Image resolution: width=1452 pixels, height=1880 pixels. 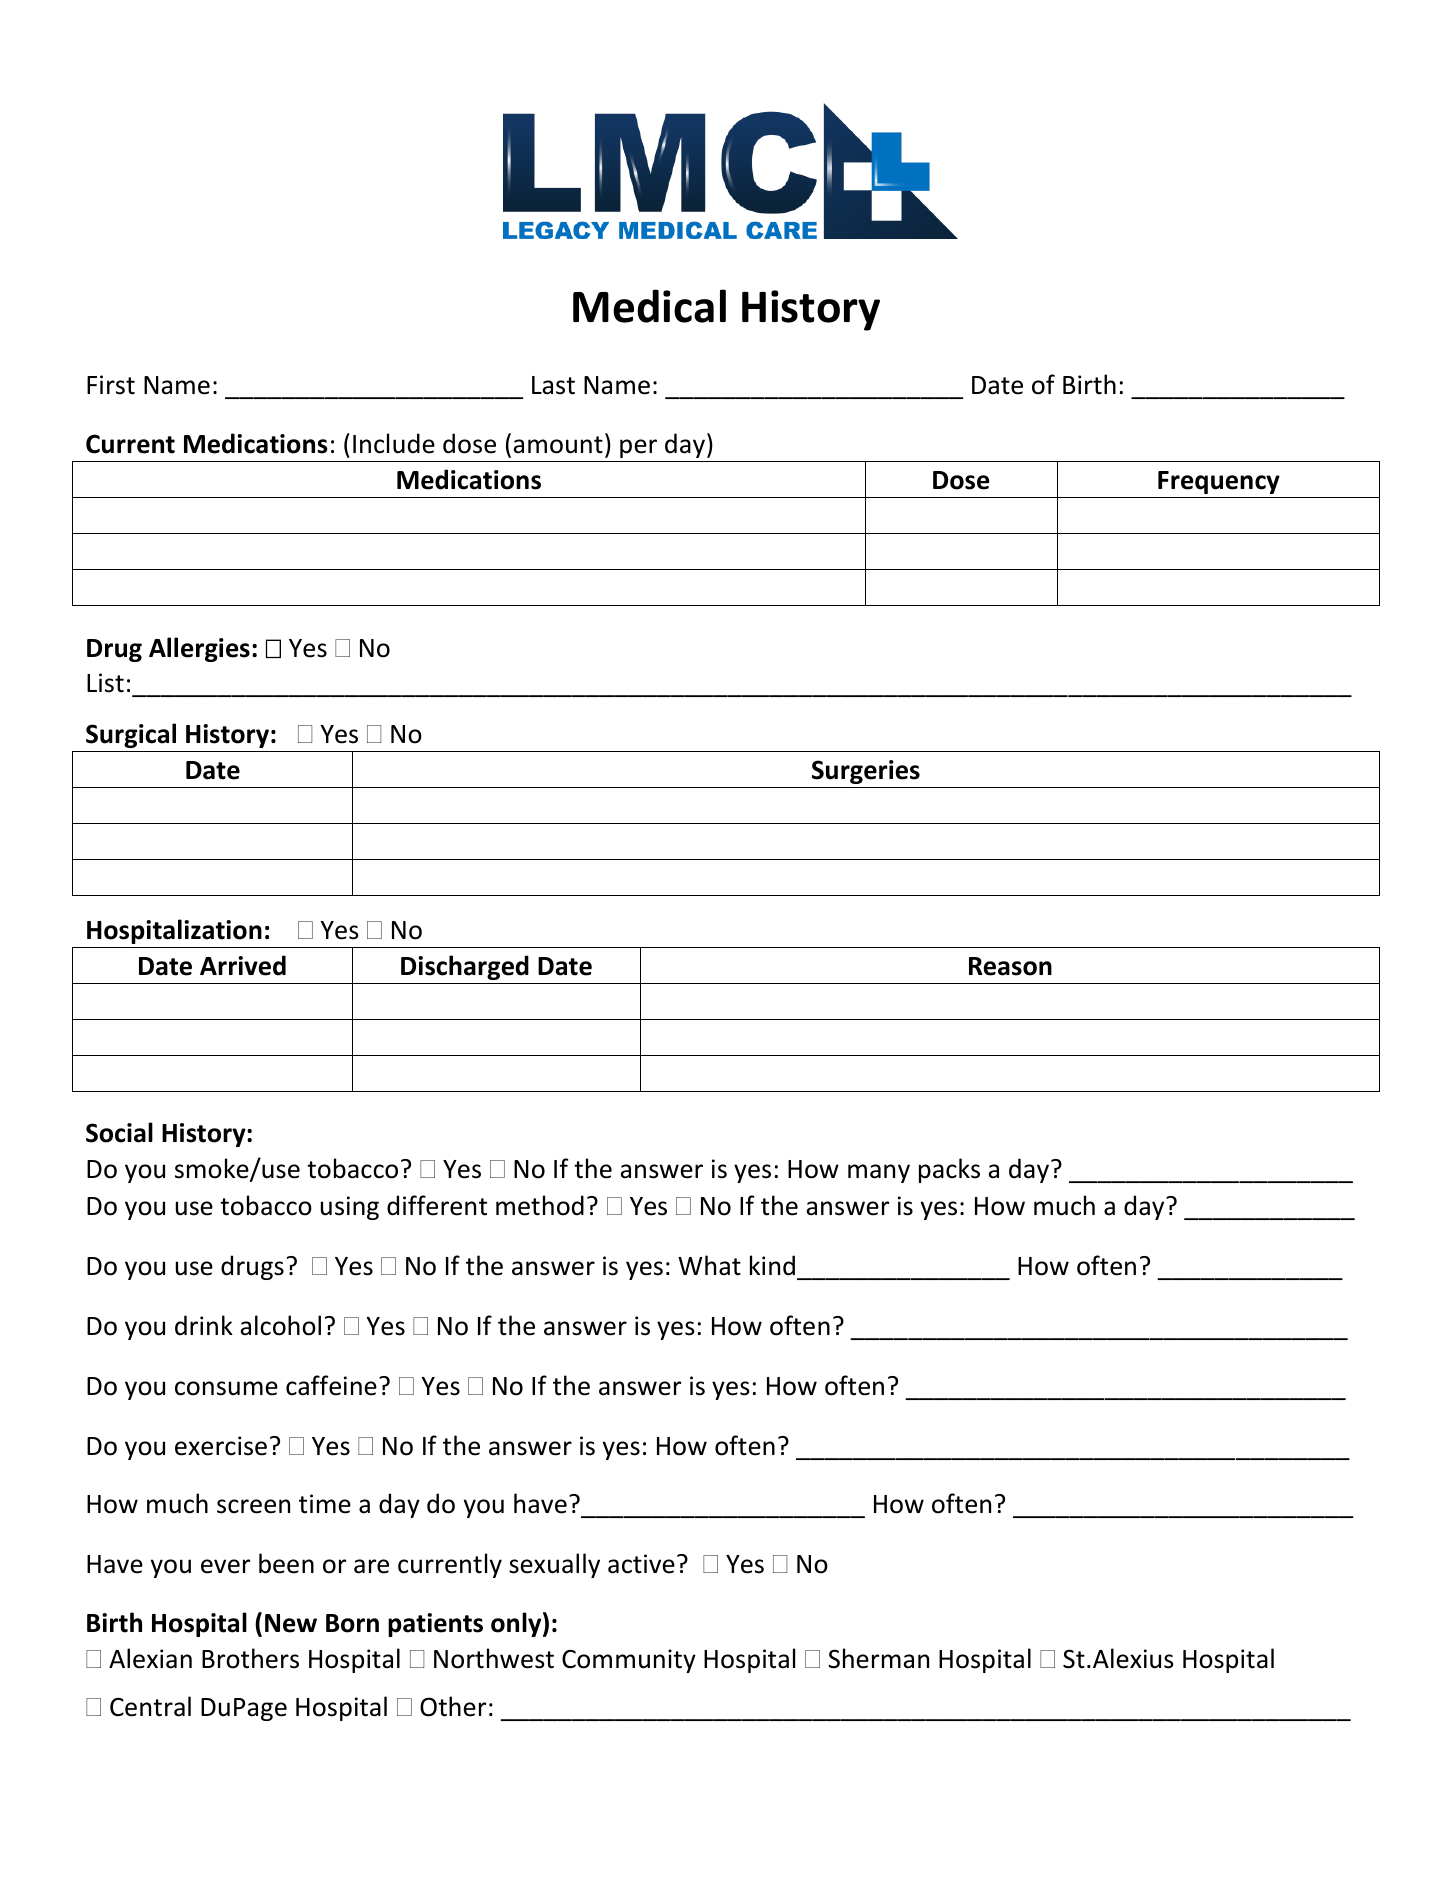 What do you see at coordinates (111, 385) in the screenshot?
I see `First` at bounding box center [111, 385].
